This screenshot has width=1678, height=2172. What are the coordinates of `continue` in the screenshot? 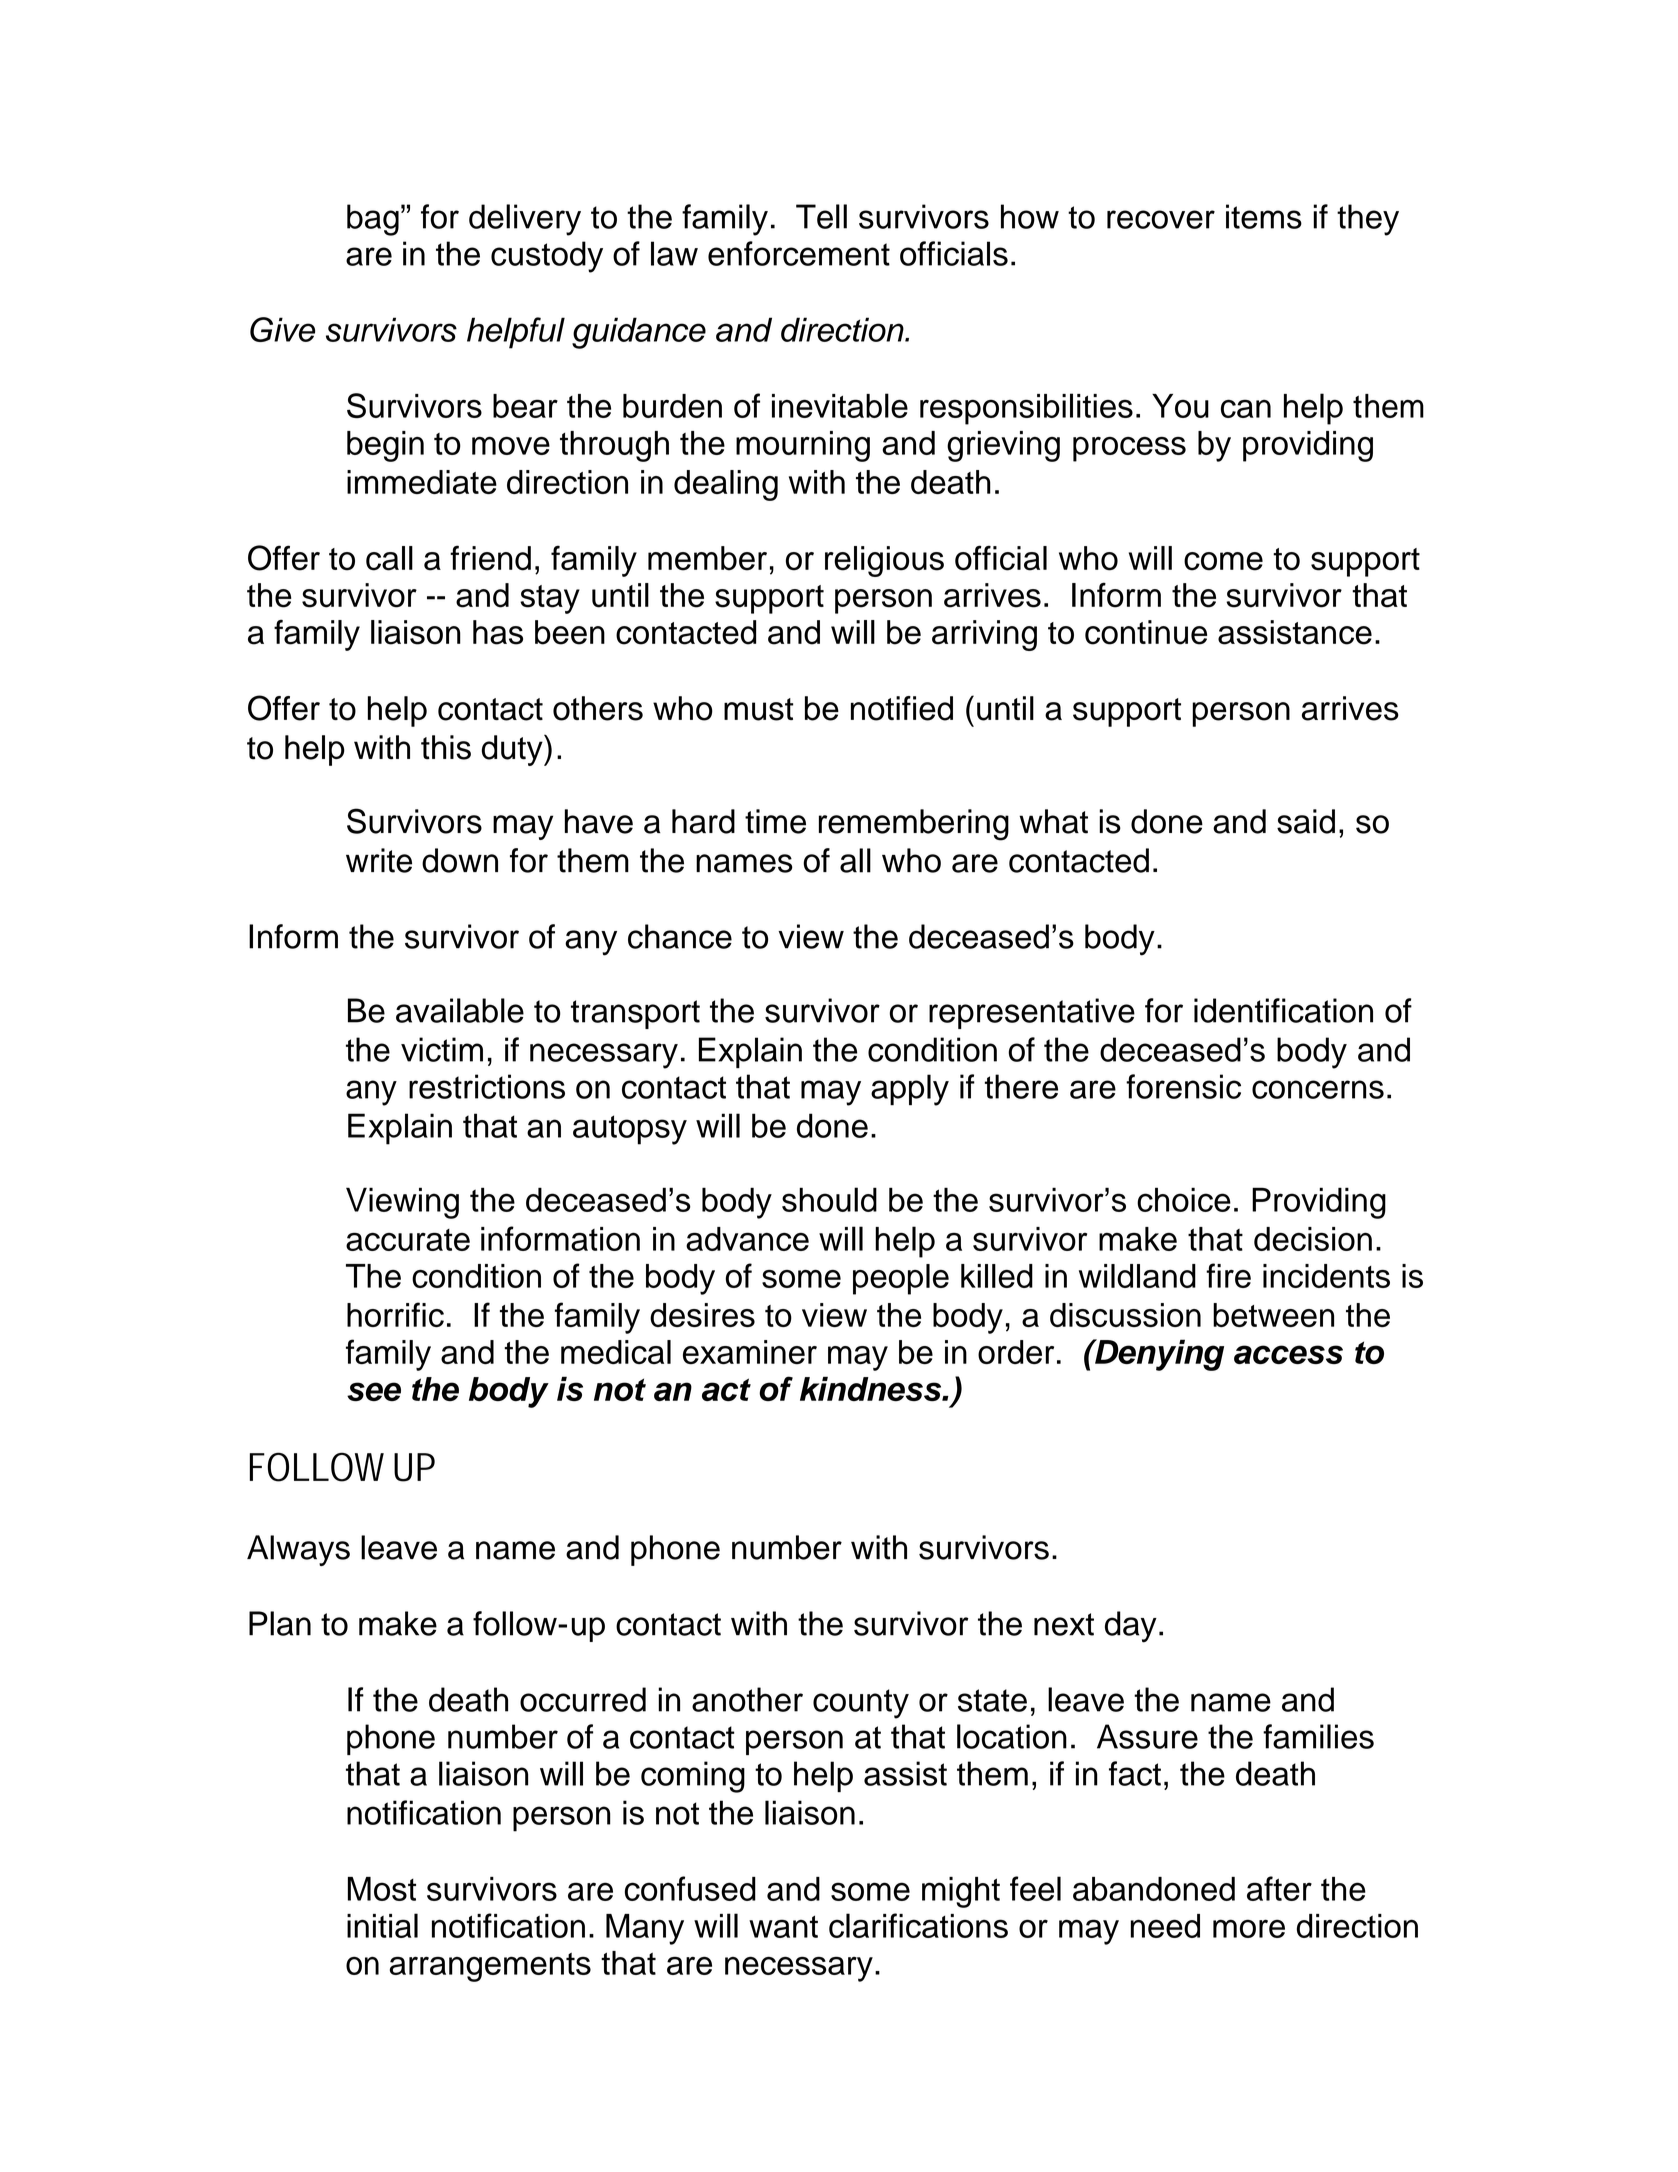 It's located at (1146, 632).
